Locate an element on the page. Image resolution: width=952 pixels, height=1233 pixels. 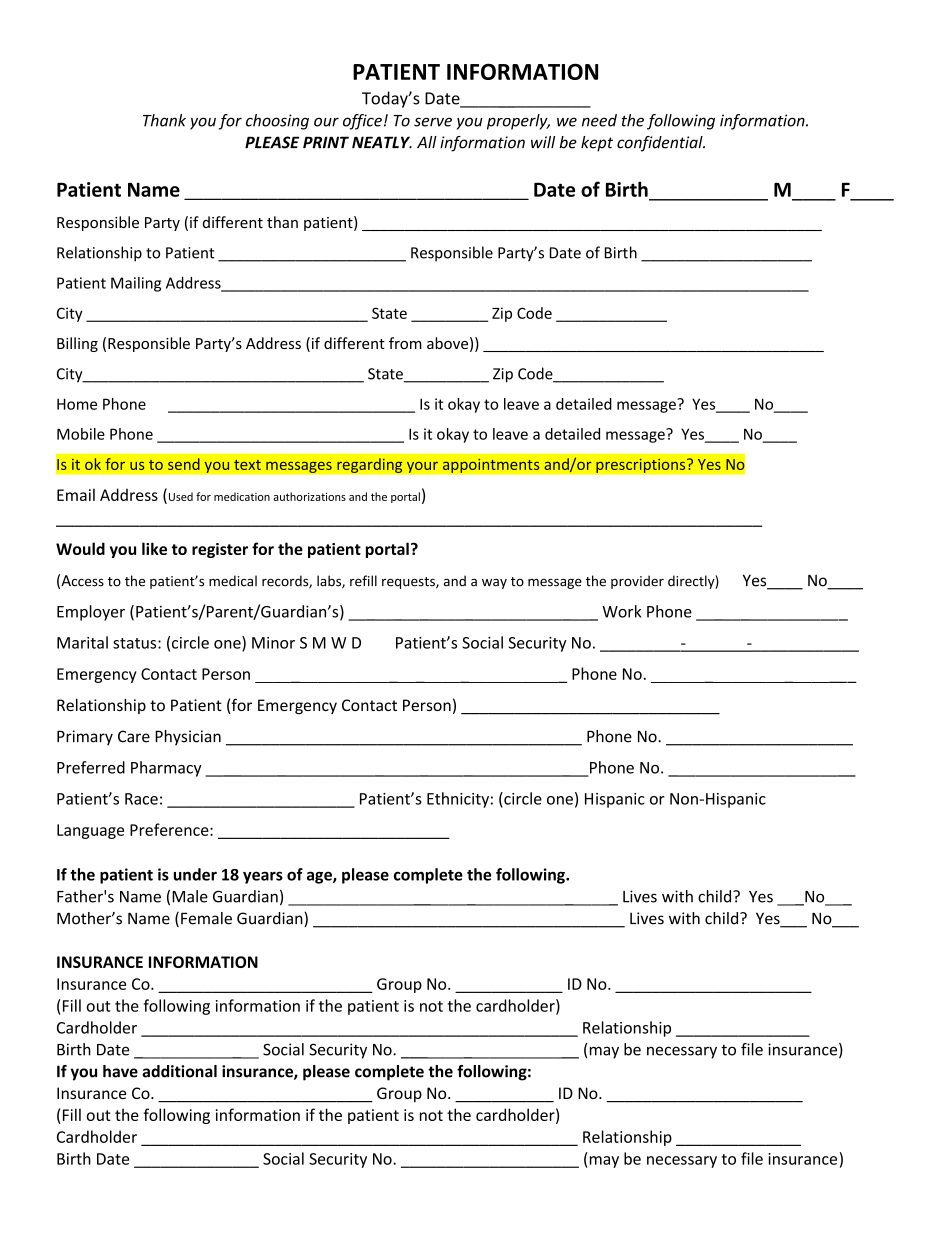
Work is located at coordinates (621, 611).
